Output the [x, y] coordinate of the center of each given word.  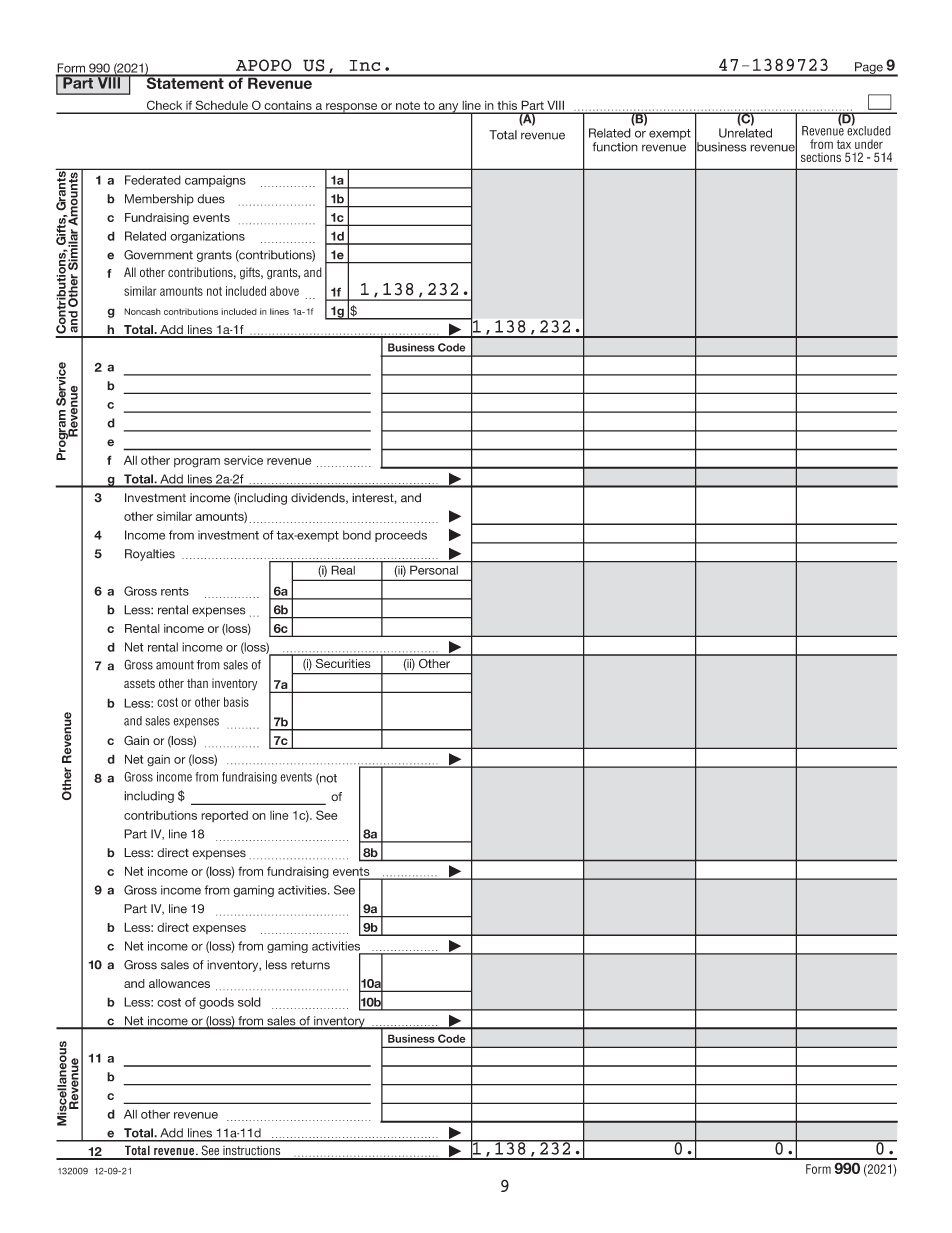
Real [343, 570]
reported [224, 816]
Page [869, 69]
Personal [434, 570]
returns [310, 965]
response [352, 108]
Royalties [150, 555]
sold [249, 1002]
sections [821, 157]
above [284, 291]
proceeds [401, 536]
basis [236, 702]
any [448, 108]
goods [216, 1003]
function [615, 147]
